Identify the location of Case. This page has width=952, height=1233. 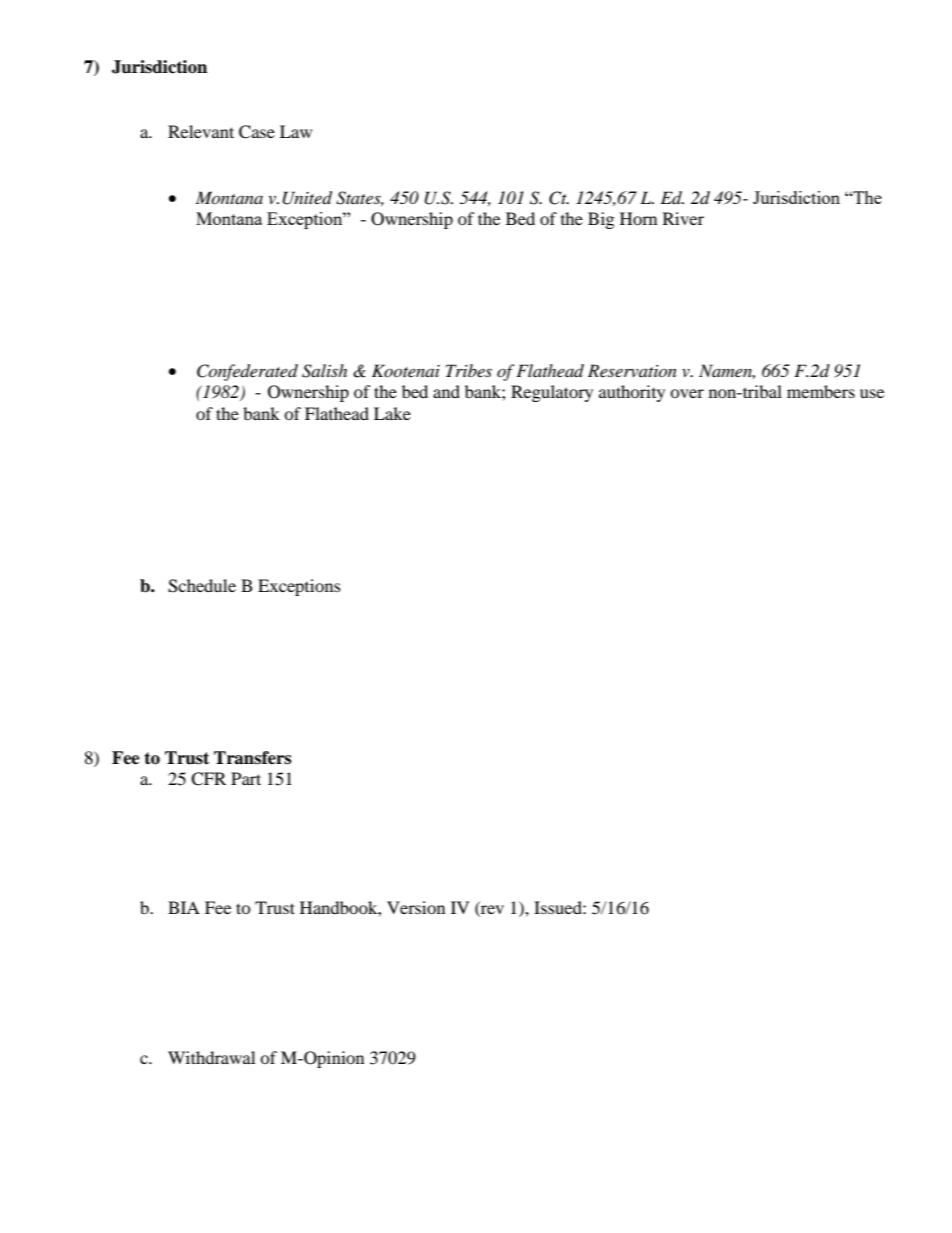
(257, 132).
